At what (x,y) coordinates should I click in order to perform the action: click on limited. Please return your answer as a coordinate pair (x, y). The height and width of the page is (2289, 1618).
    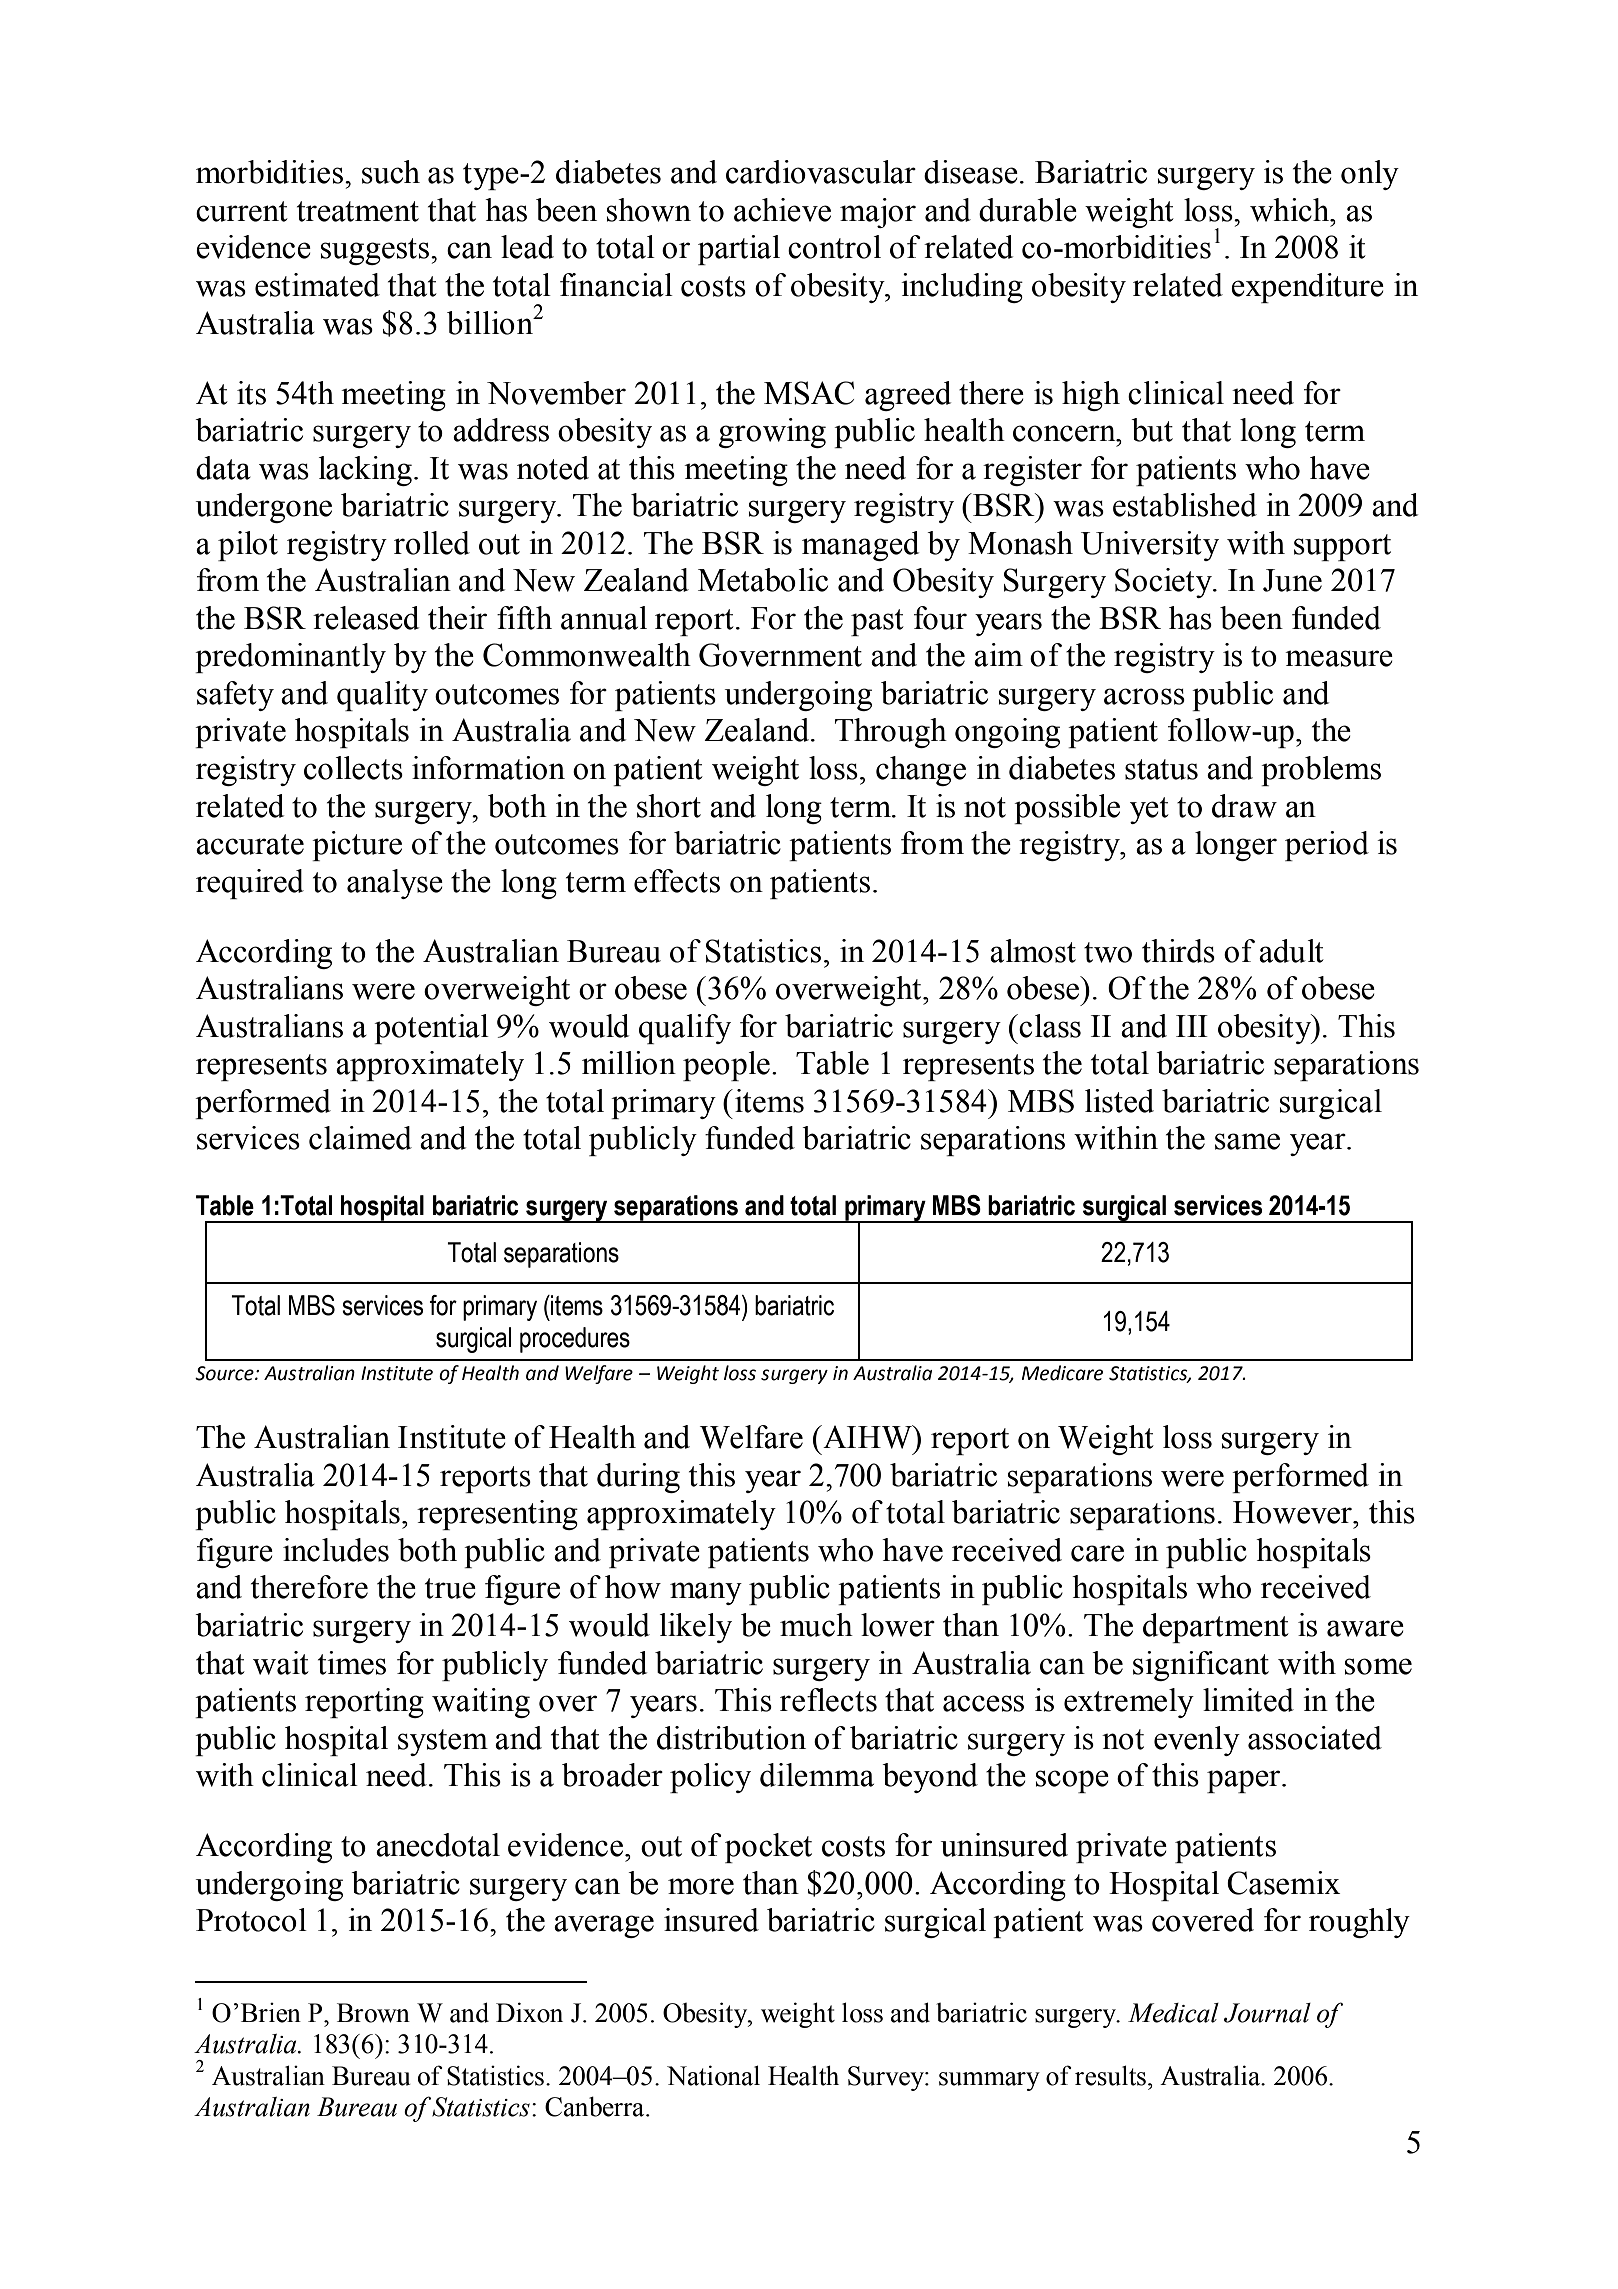
    Looking at the image, I should click on (1248, 1700).
